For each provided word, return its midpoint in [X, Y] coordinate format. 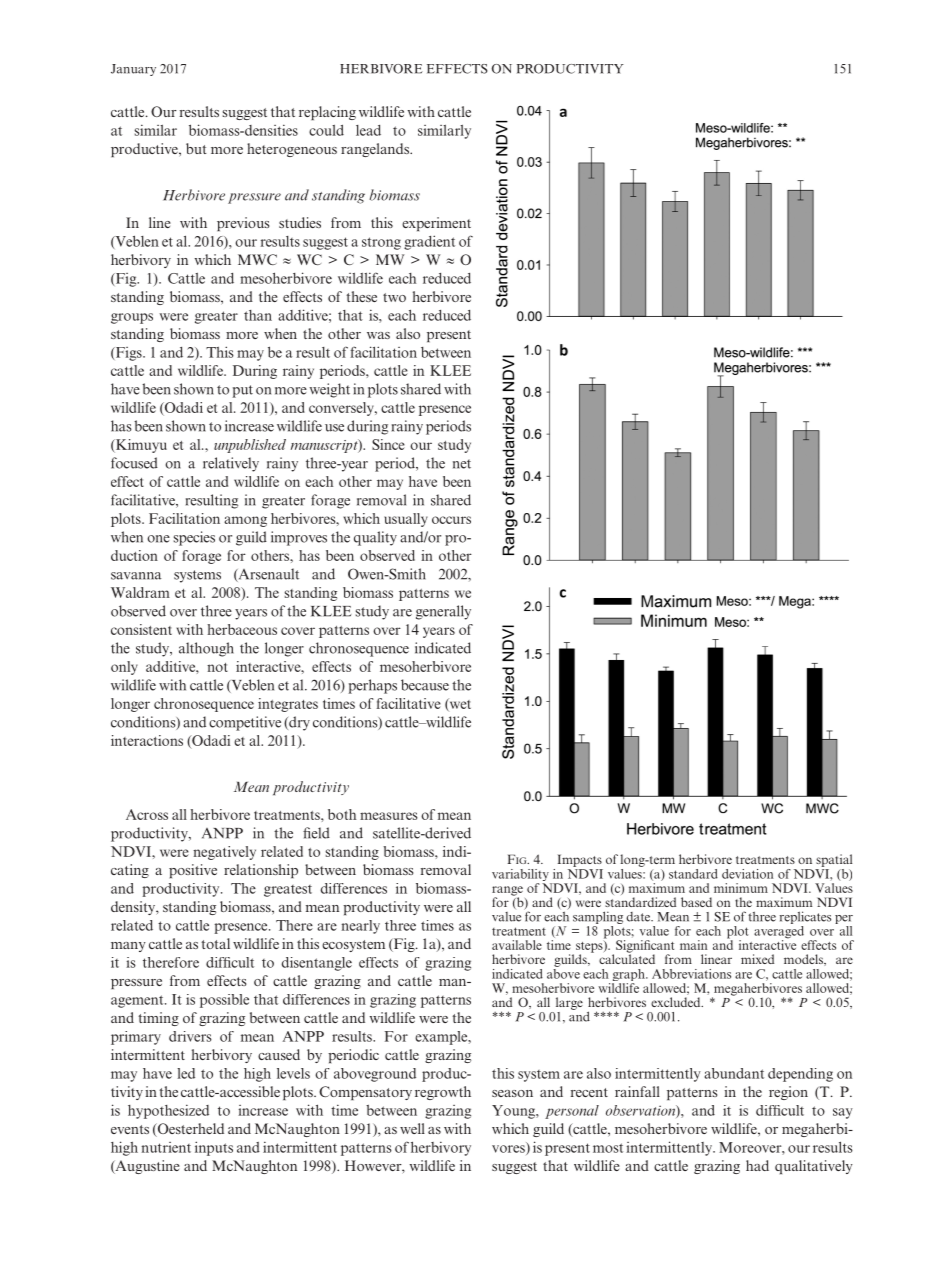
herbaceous [242, 629]
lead [368, 130]
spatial [834, 860]
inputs [214, 1148]
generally [443, 612]
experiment [436, 224]
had [757, 1165]
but [196, 148]
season [512, 1093]
